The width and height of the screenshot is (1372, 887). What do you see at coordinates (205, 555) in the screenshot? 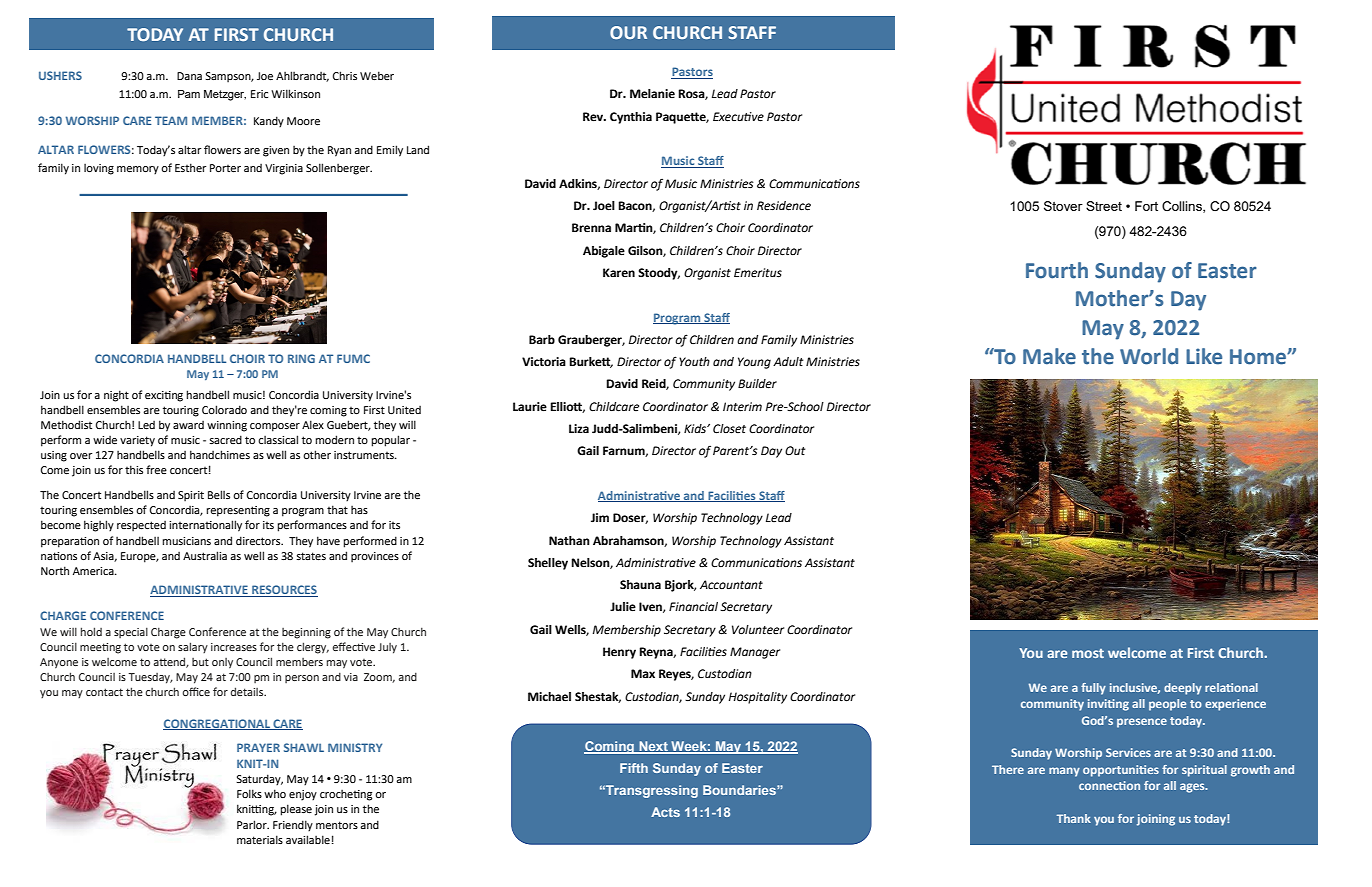
I see `Australia` at bounding box center [205, 555].
